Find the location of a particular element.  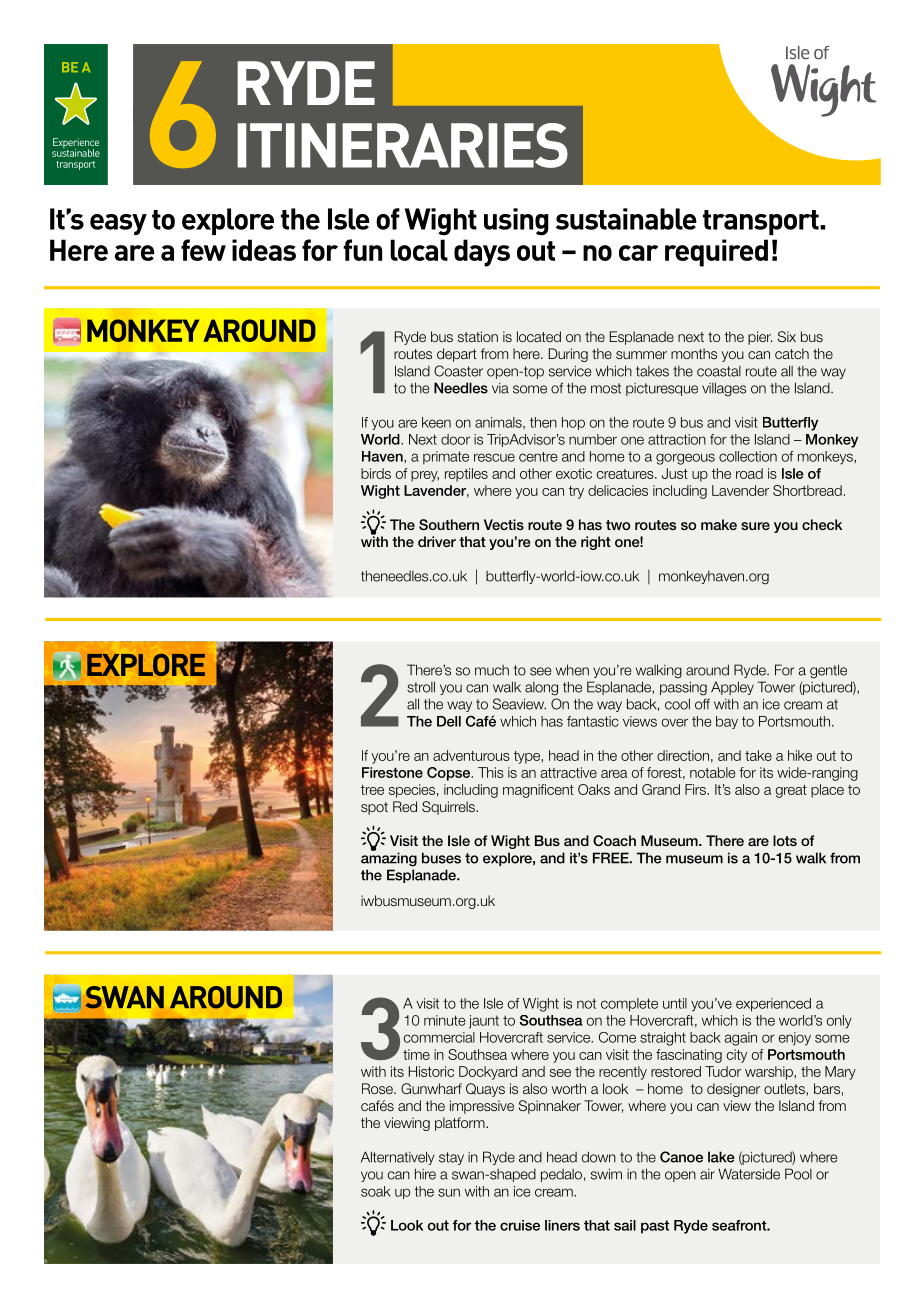

few is located at coordinates (203, 250).
